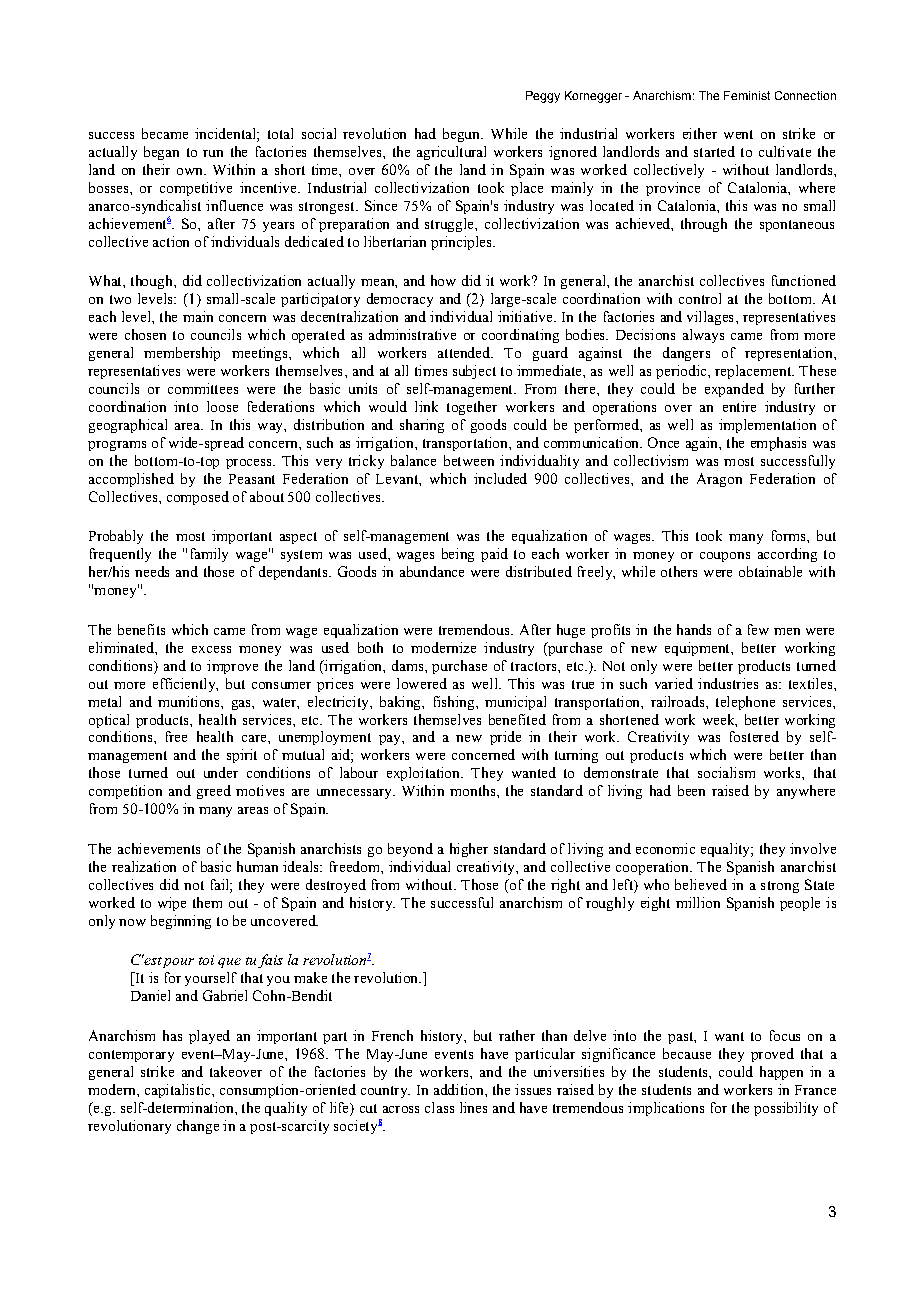 The height and width of the document is (1308, 924). What do you see at coordinates (463, 135) in the document?
I see `begun` at bounding box center [463, 135].
